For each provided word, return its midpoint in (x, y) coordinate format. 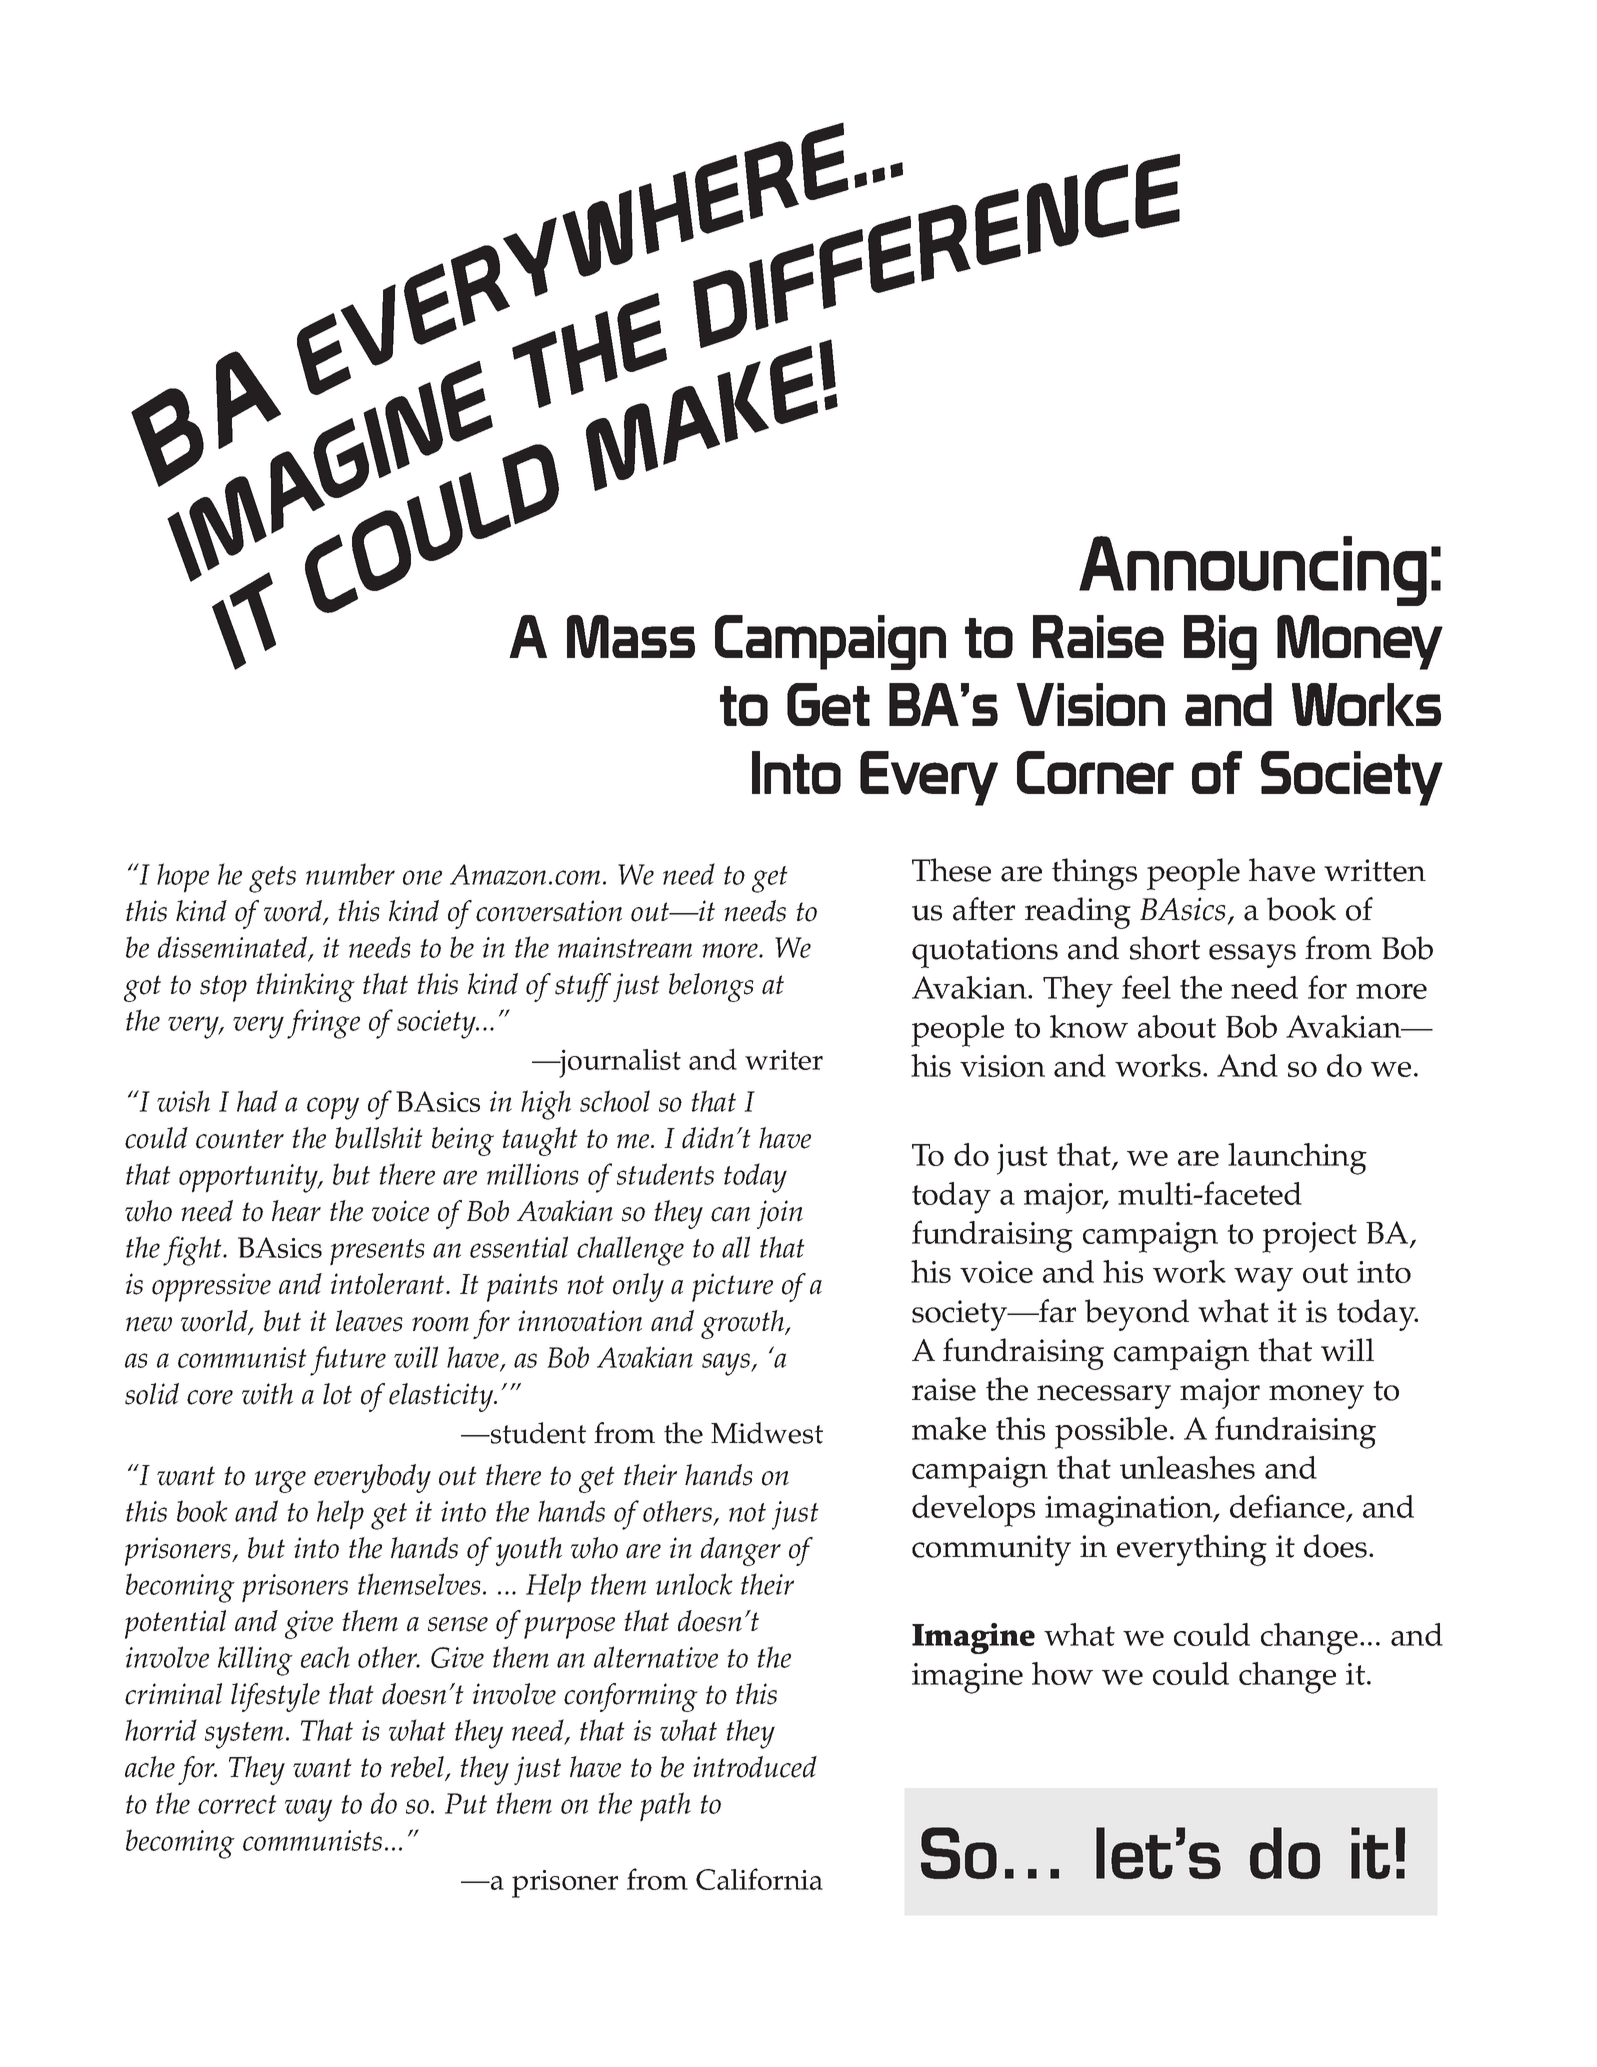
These (951, 870)
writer (784, 1060)
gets (272, 879)
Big (1220, 642)
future (348, 1361)
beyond (1137, 1315)
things (1094, 874)
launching (1297, 1159)
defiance (1288, 1507)
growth (744, 1324)
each (325, 1657)
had (257, 1101)
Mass (631, 636)
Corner (1095, 772)
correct (237, 1804)
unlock (694, 1584)
